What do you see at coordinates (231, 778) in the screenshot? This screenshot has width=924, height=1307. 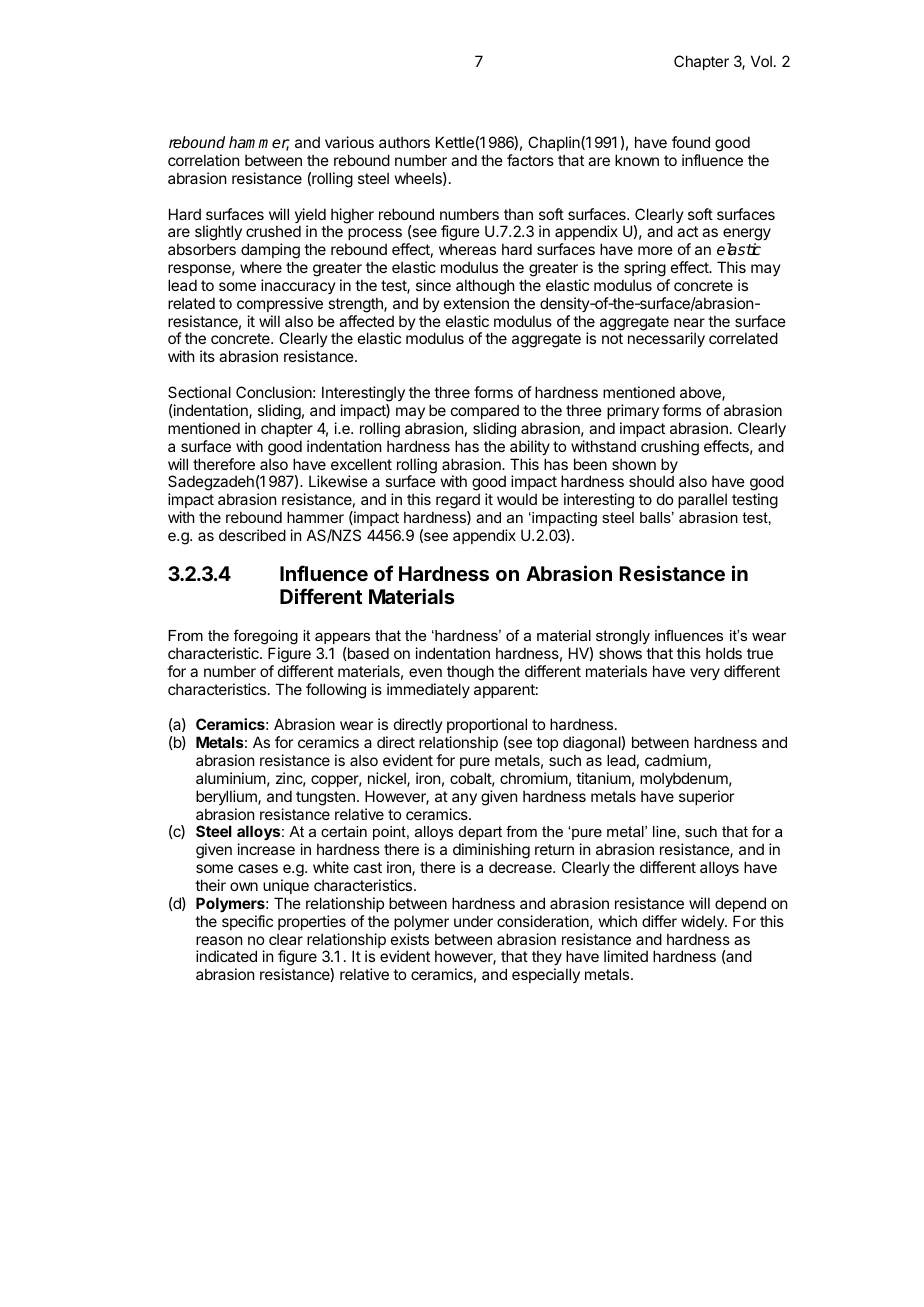 I see `aluminium` at bounding box center [231, 778].
